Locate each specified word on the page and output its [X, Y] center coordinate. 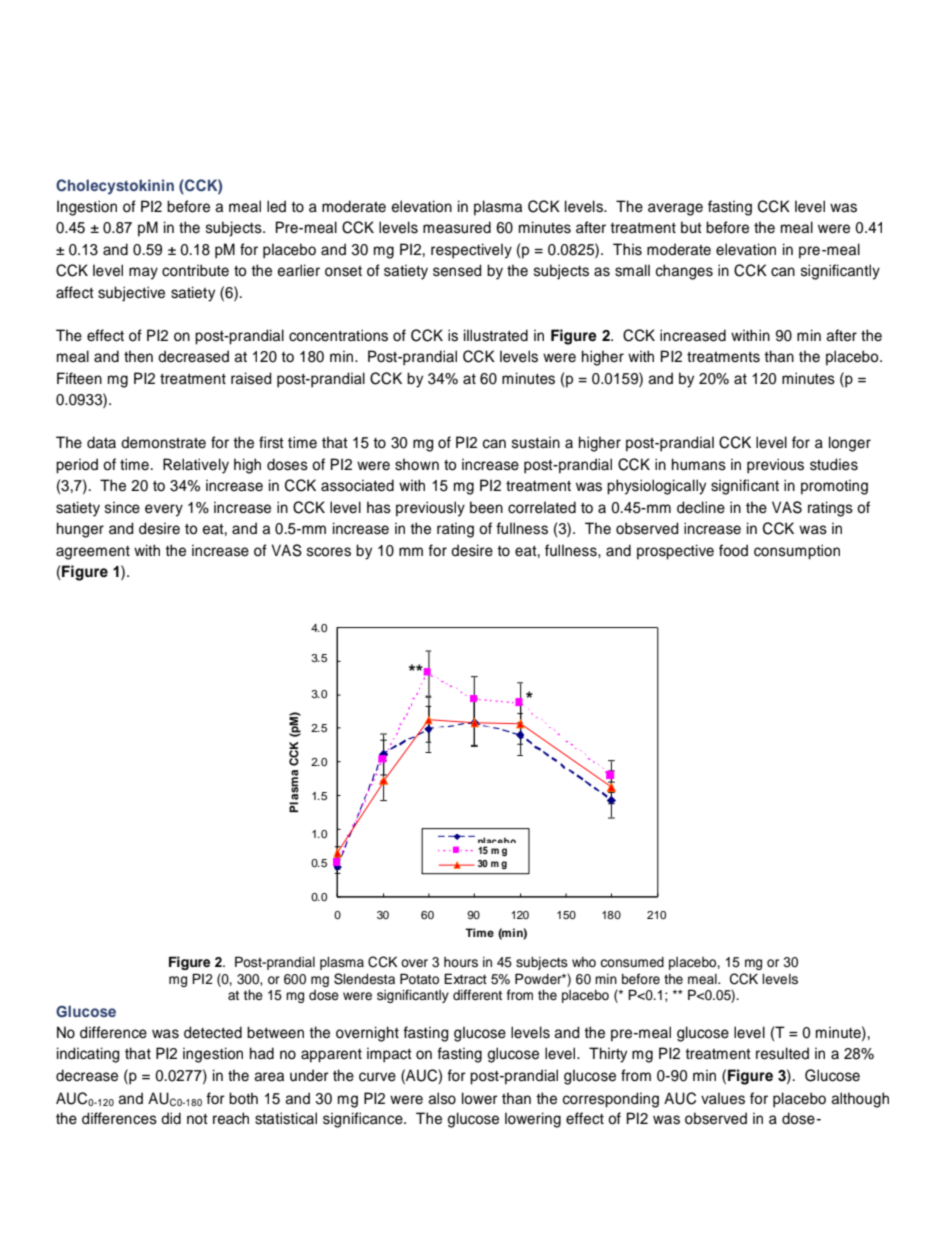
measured [457, 227]
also [442, 1098]
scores [329, 552]
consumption [797, 552]
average [675, 209]
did [171, 1118]
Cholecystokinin [115, 187]
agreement [93, 553]
